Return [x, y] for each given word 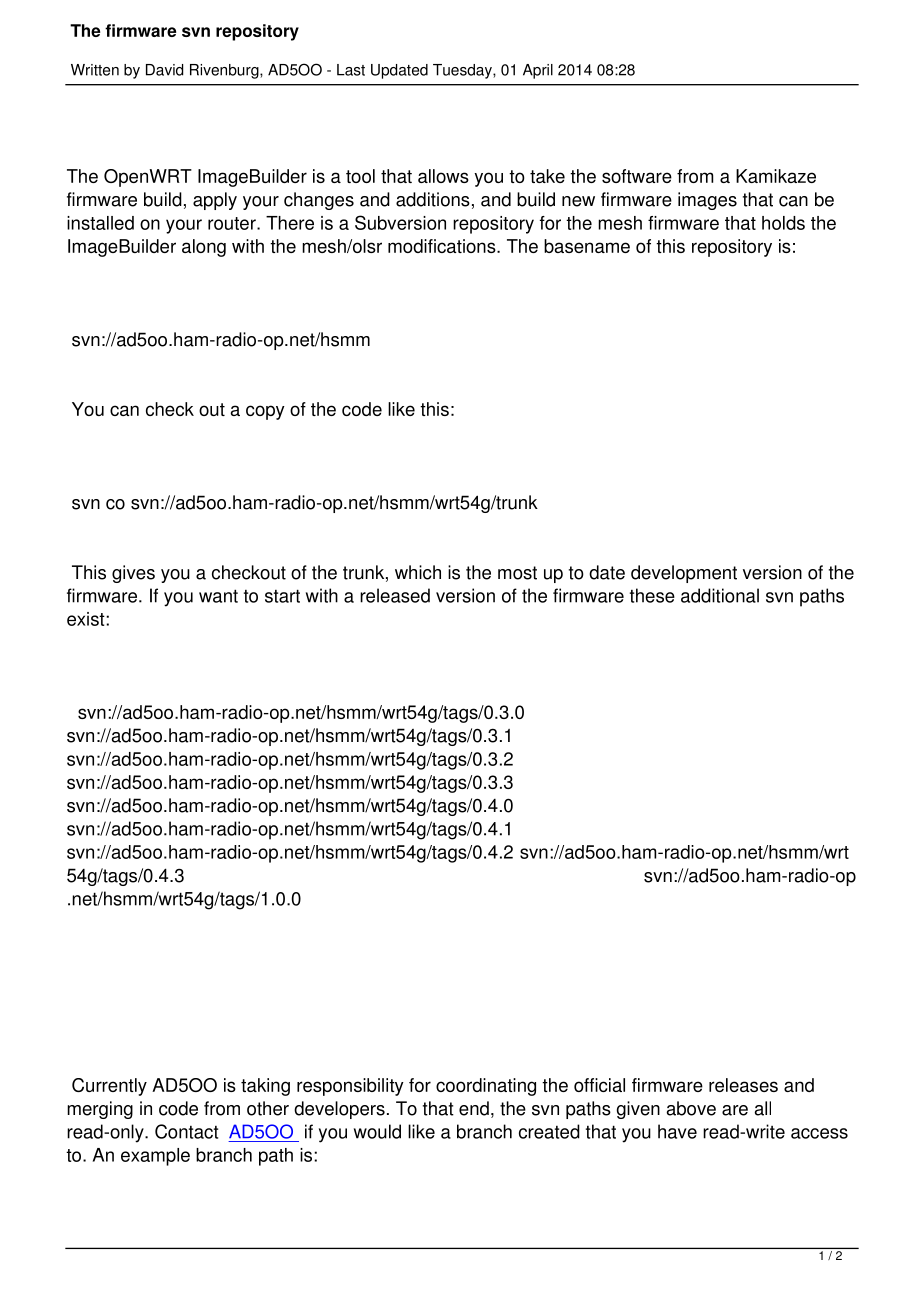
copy [265, 412]
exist [87, 619]
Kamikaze [776, 176]
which [418, 572]
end [474, 1108]
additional [720, 595]
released [395, 595]
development [684, 574]
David [164, 70]
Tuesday [463, 71]
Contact [186, 1131]
